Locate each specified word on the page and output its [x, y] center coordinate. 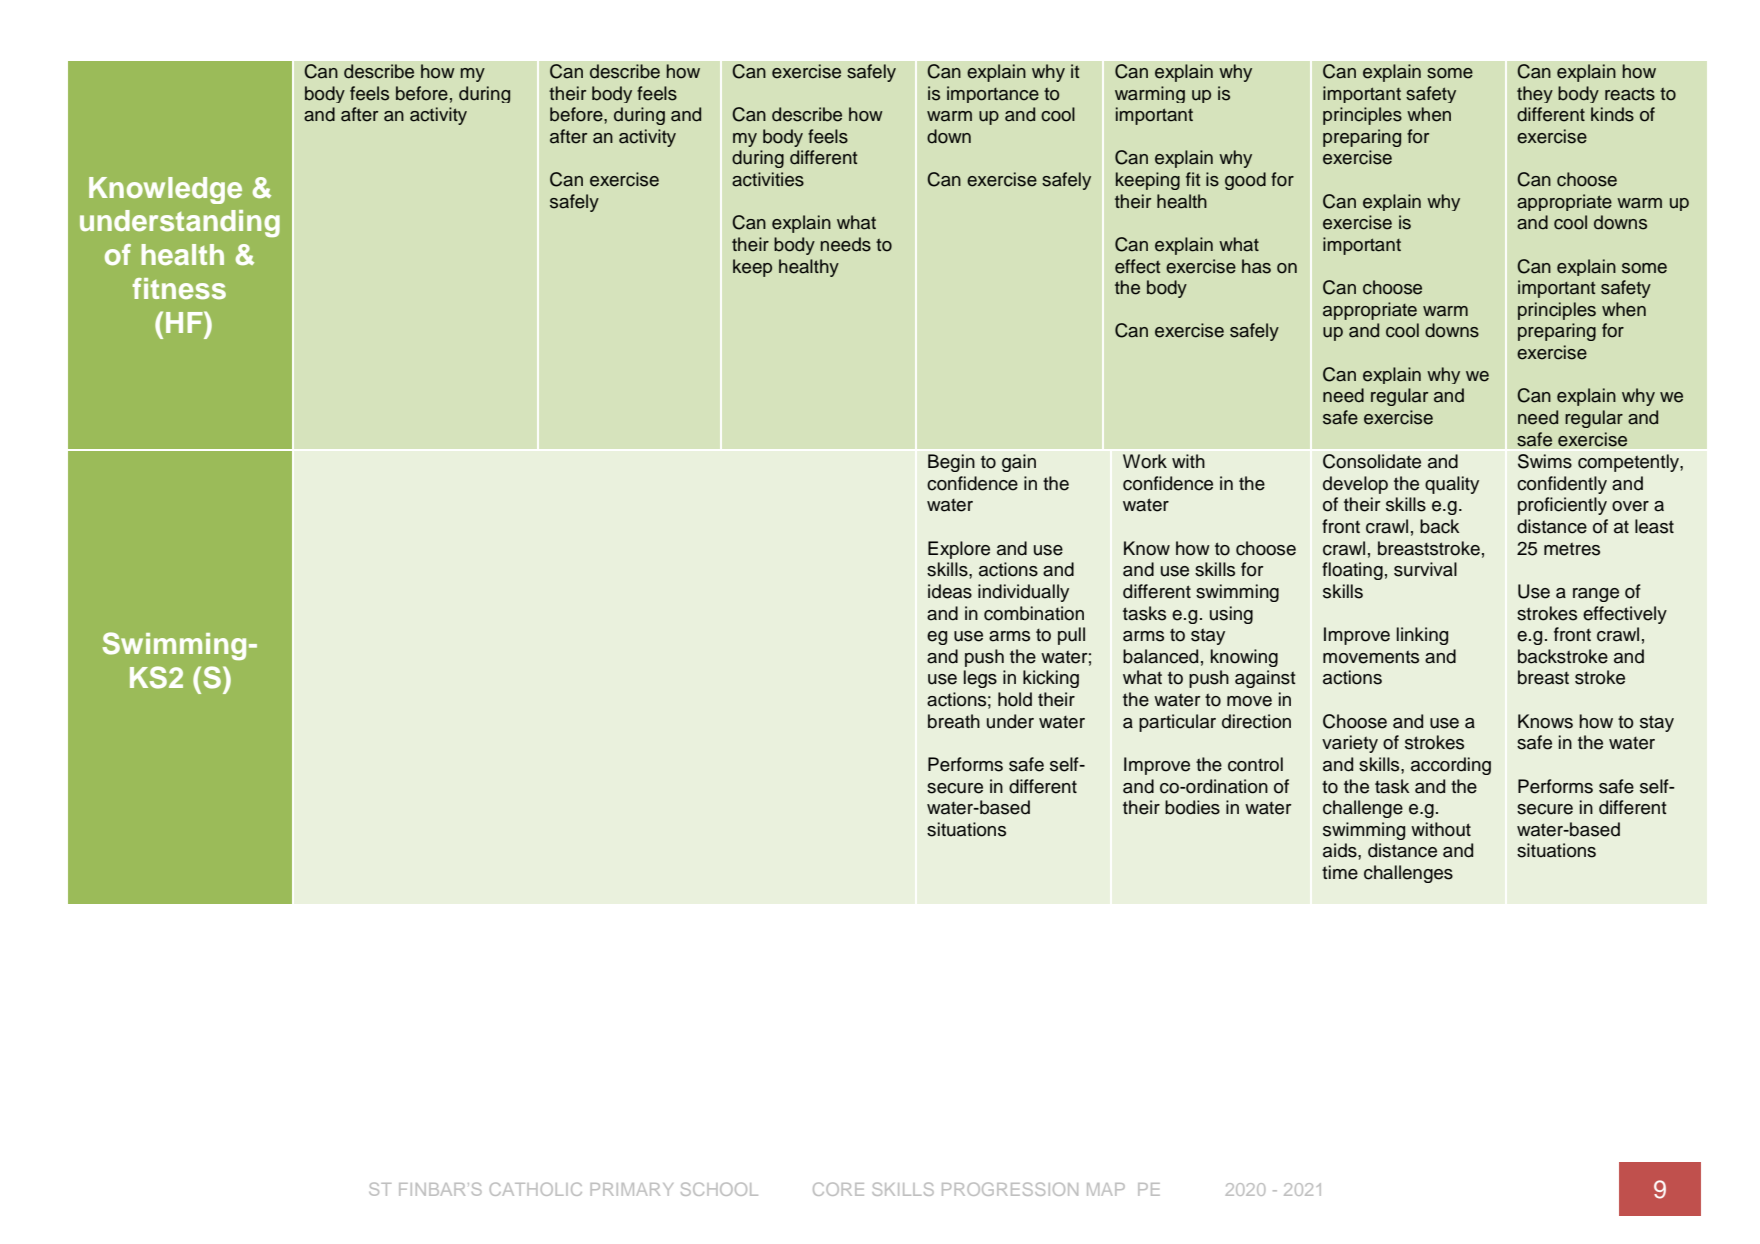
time [1340, 872]
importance [993, 94]
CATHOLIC [536, 1189]
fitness [179, 288]
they [1535, 94]
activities [768, 179]
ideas [950, 591]
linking [1422, 636]
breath [954, 721]
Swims [1545, 461]
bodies [1192, 807]
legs [980, 679]
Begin [951, 463]
